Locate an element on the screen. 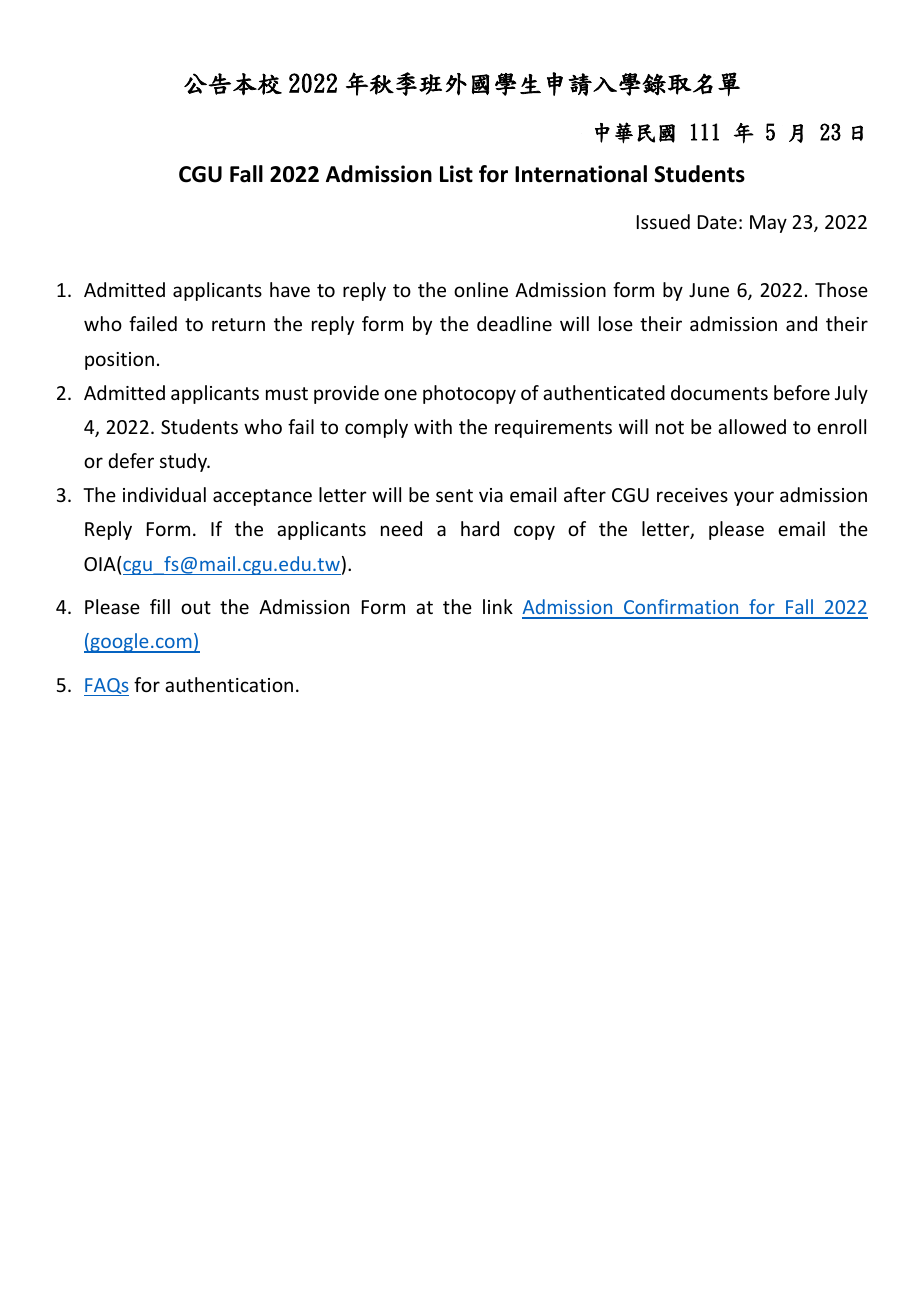 The image size is (924, 1308). hard is located at coordinates (480, 528).
